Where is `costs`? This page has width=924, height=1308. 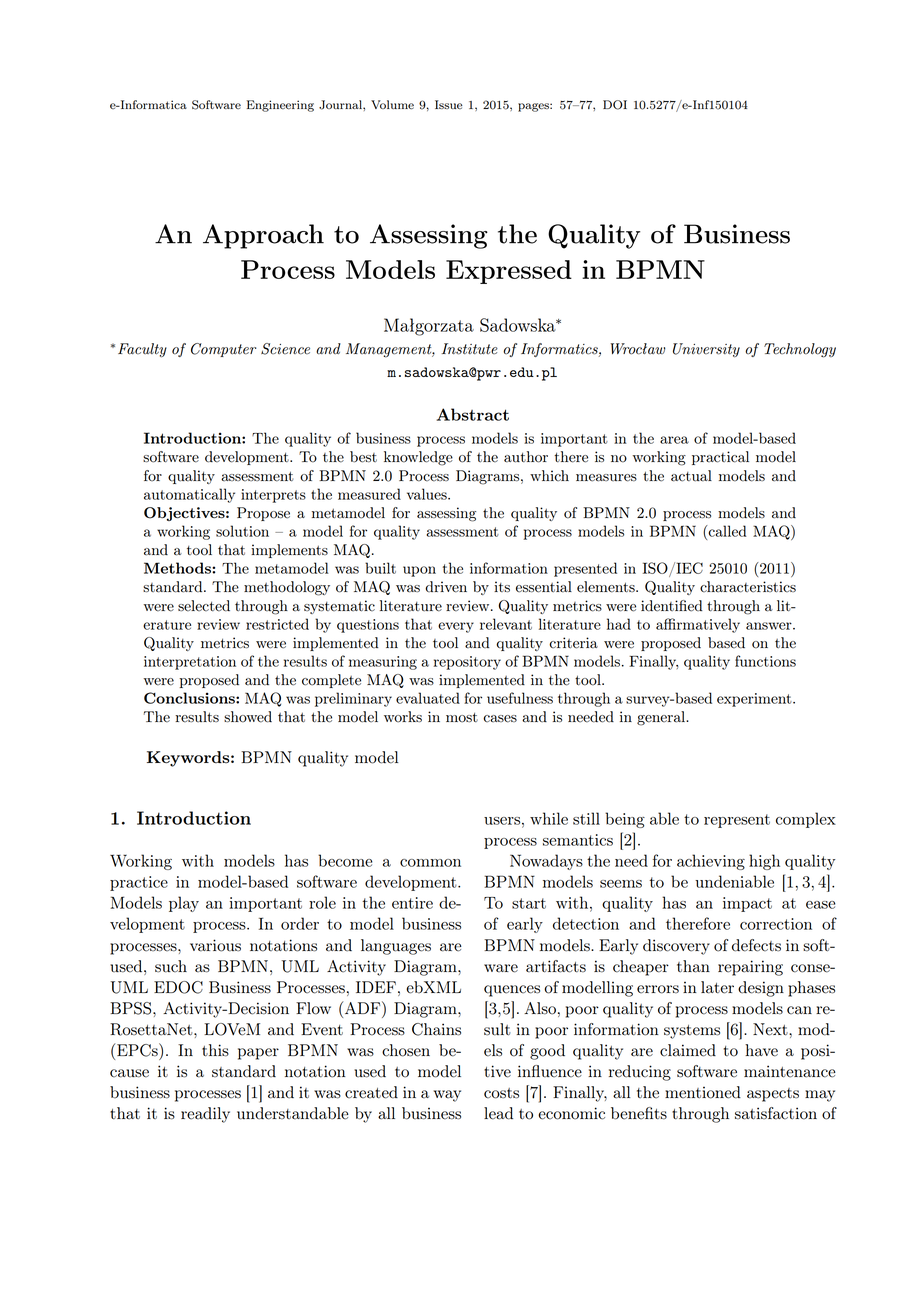 costs is located at coordinates (501, 1093).
